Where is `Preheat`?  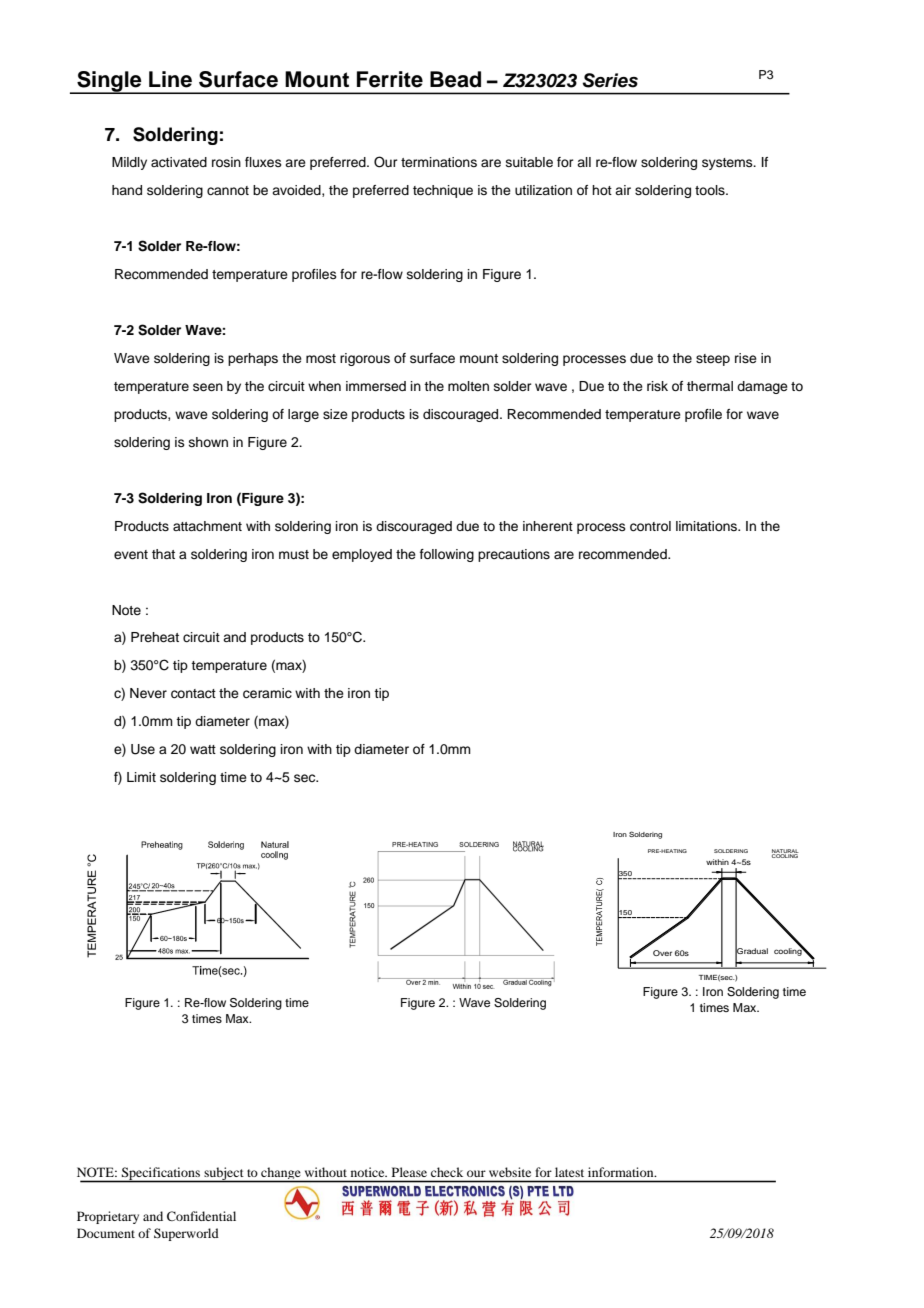 Preheat is located at coordinates (155, 637).
